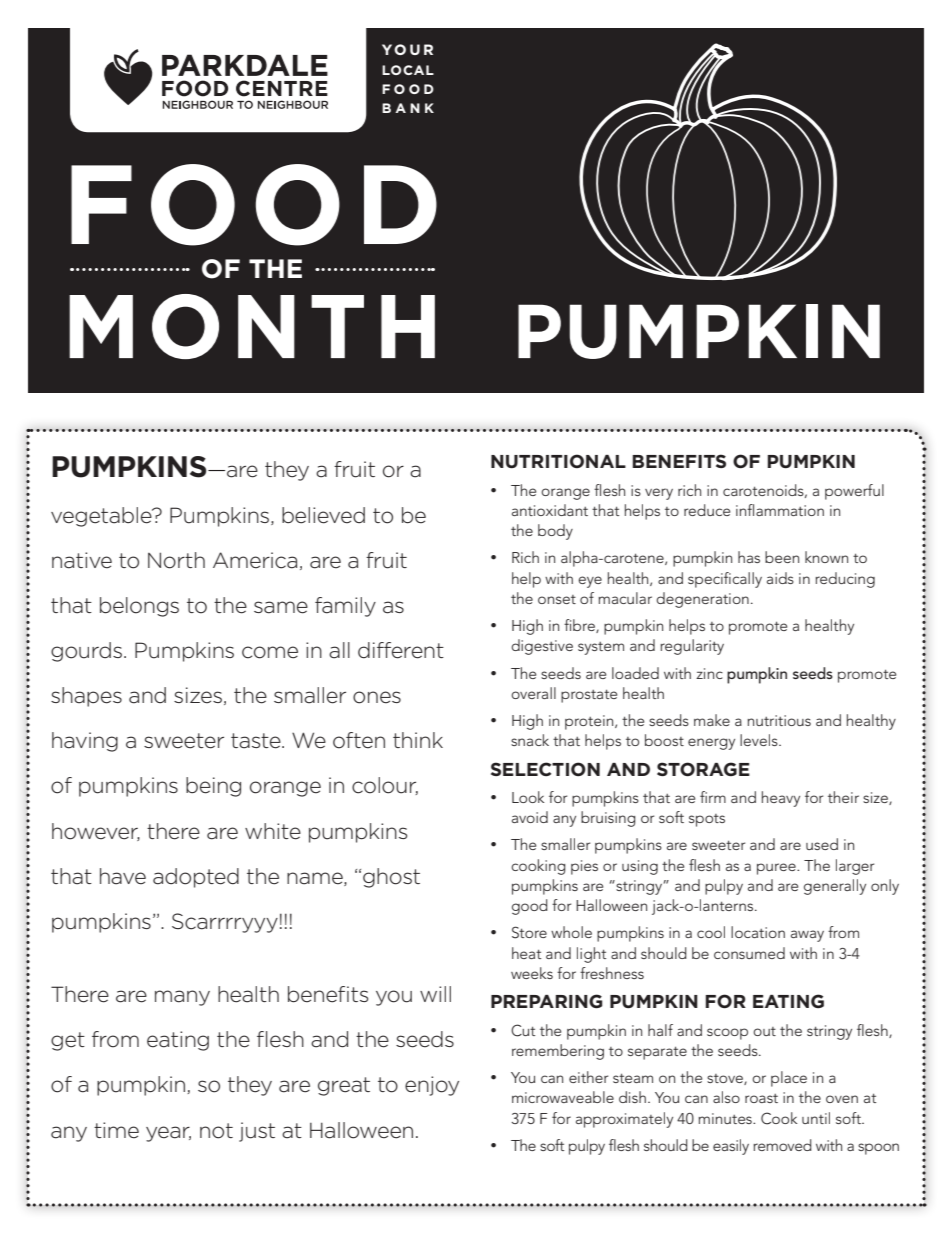  I want to click on being, so click(213, 787).
